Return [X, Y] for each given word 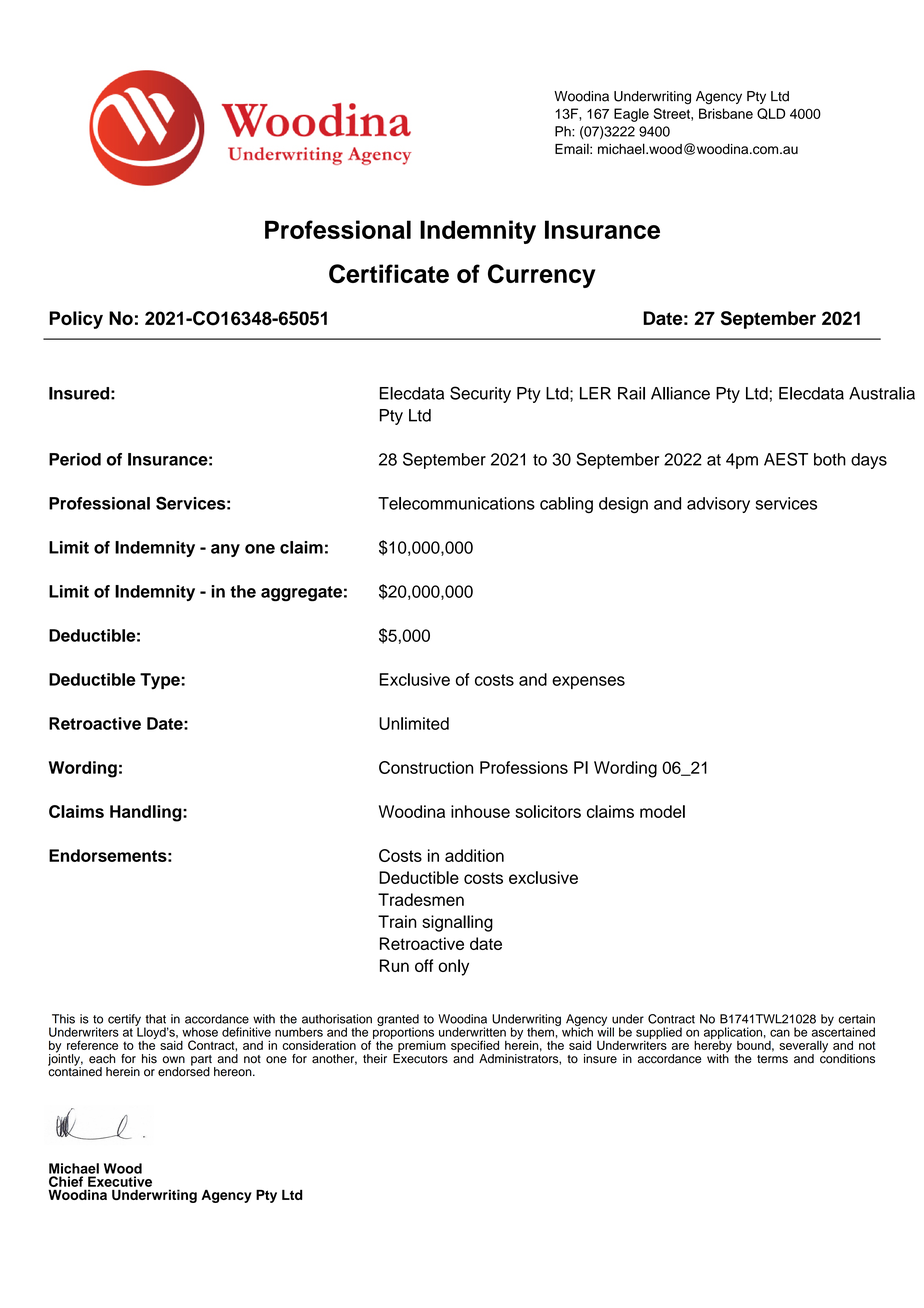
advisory [718, 505]
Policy [76, 320]
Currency [541, 276]
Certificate [389, 274]
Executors [420, 1058]
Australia [882, 393]
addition [474, 855]
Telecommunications [456, 503]
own [173, 1060]
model [662, 811]
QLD [771, 114]
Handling [147, 813]
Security [480, 394]
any [225, 550]
